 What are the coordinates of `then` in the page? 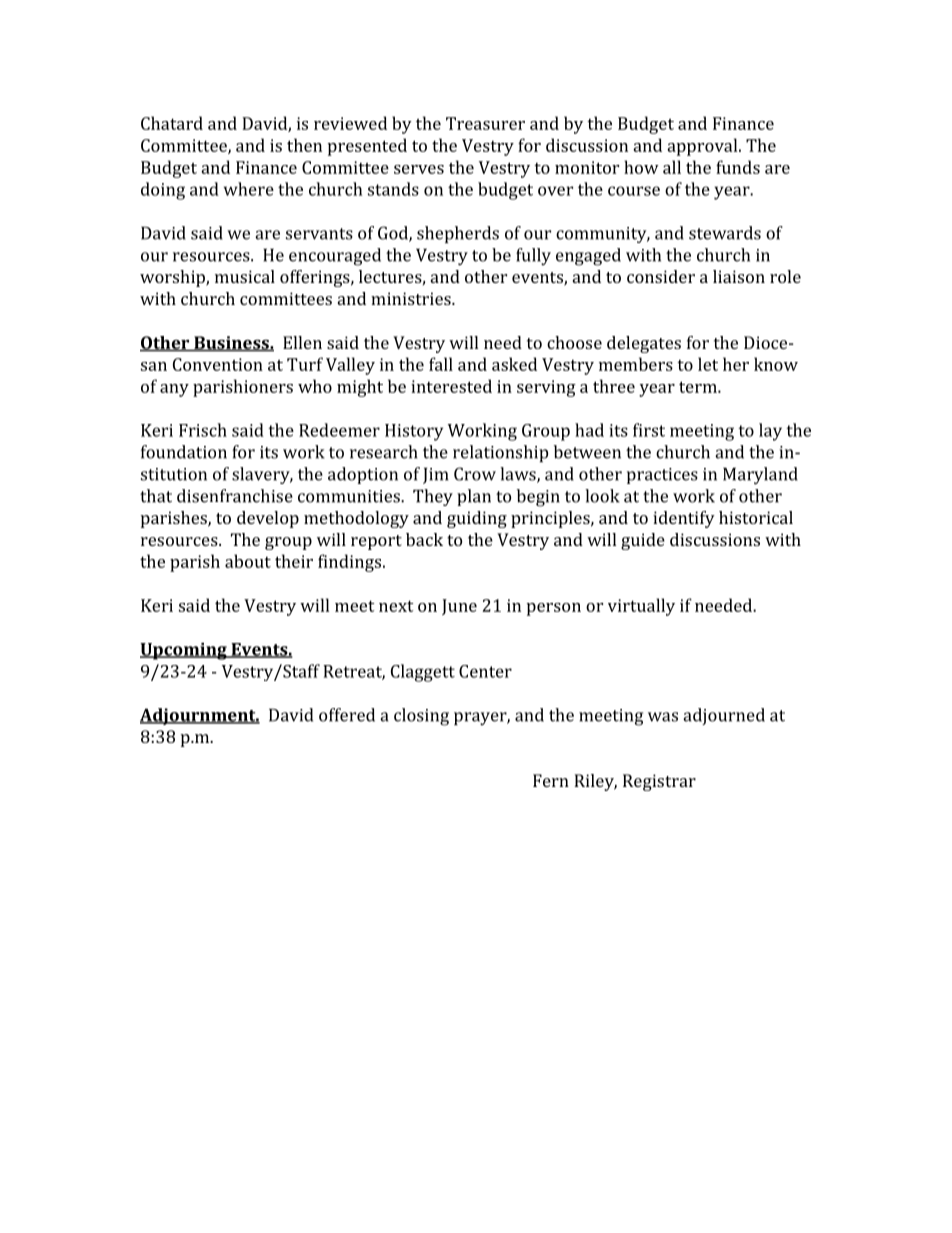 It's located at (304, 145).
